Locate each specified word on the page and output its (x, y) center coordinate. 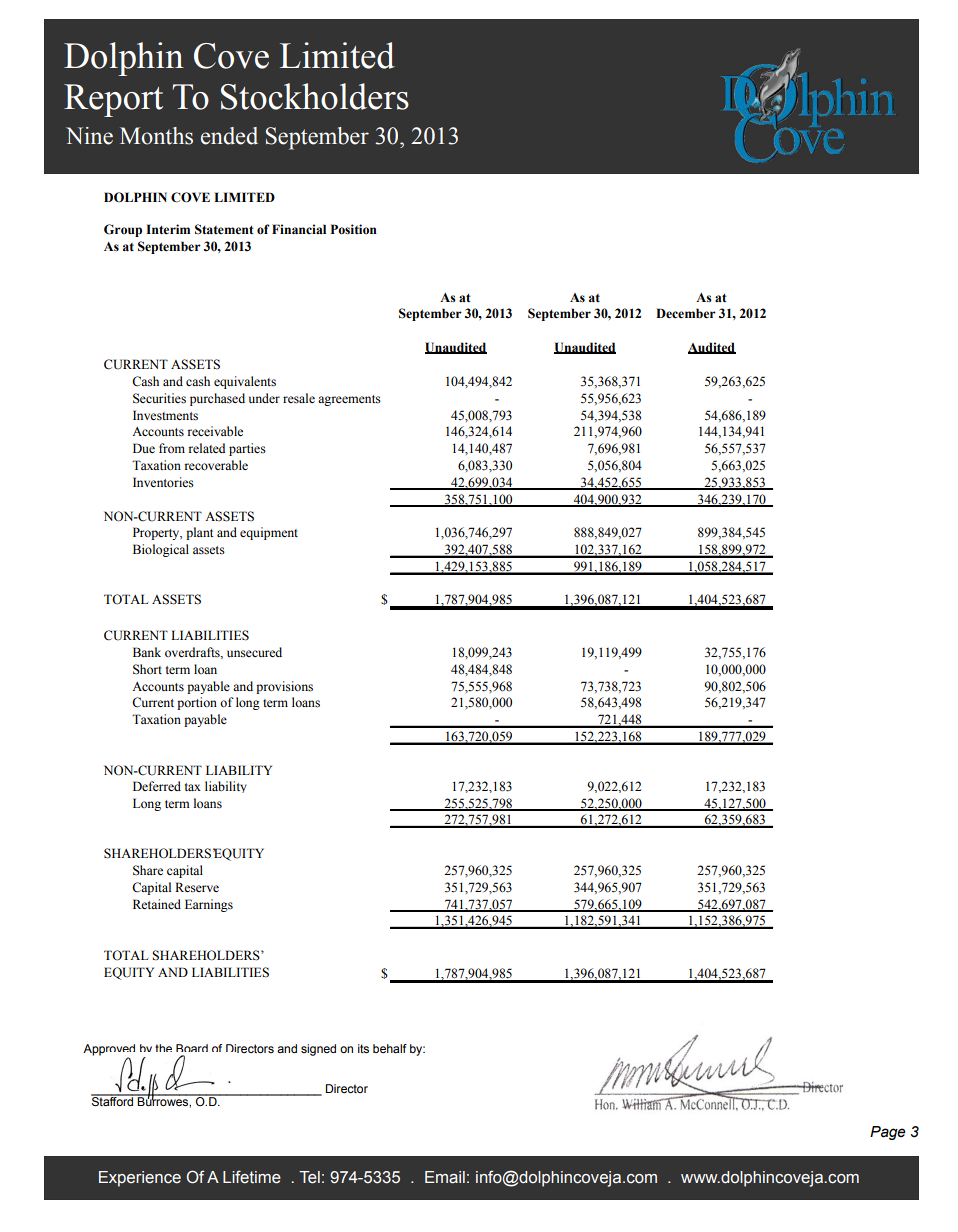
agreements (349, 400)
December (686, 313)
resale (299, 398)
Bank (147, 652)
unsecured (254, 652)
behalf (390, 1048)
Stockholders (315, 96)
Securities (159, 398)
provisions (284, 687)
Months (156, 136)
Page (887, 1133)
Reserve (197, 887)
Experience (140, 1179)
